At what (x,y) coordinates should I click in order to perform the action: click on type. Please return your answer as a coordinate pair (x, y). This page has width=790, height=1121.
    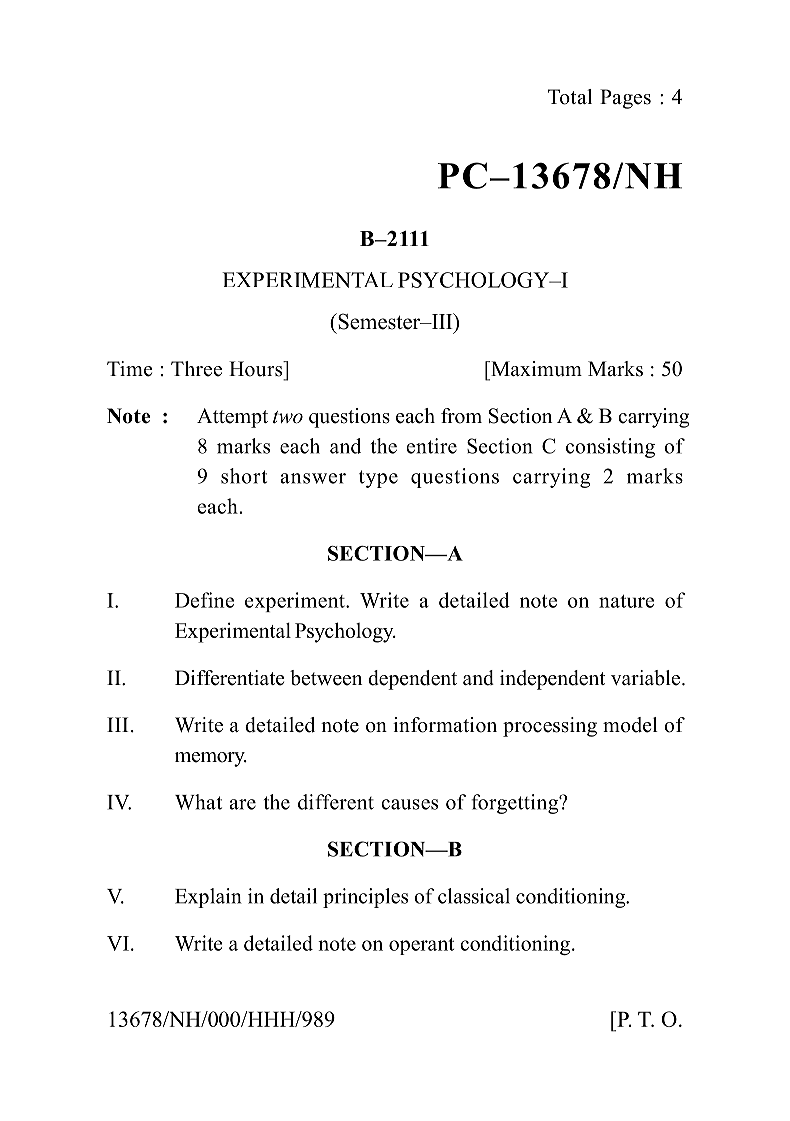
    Looking at the image, I should click on (378, 479).
